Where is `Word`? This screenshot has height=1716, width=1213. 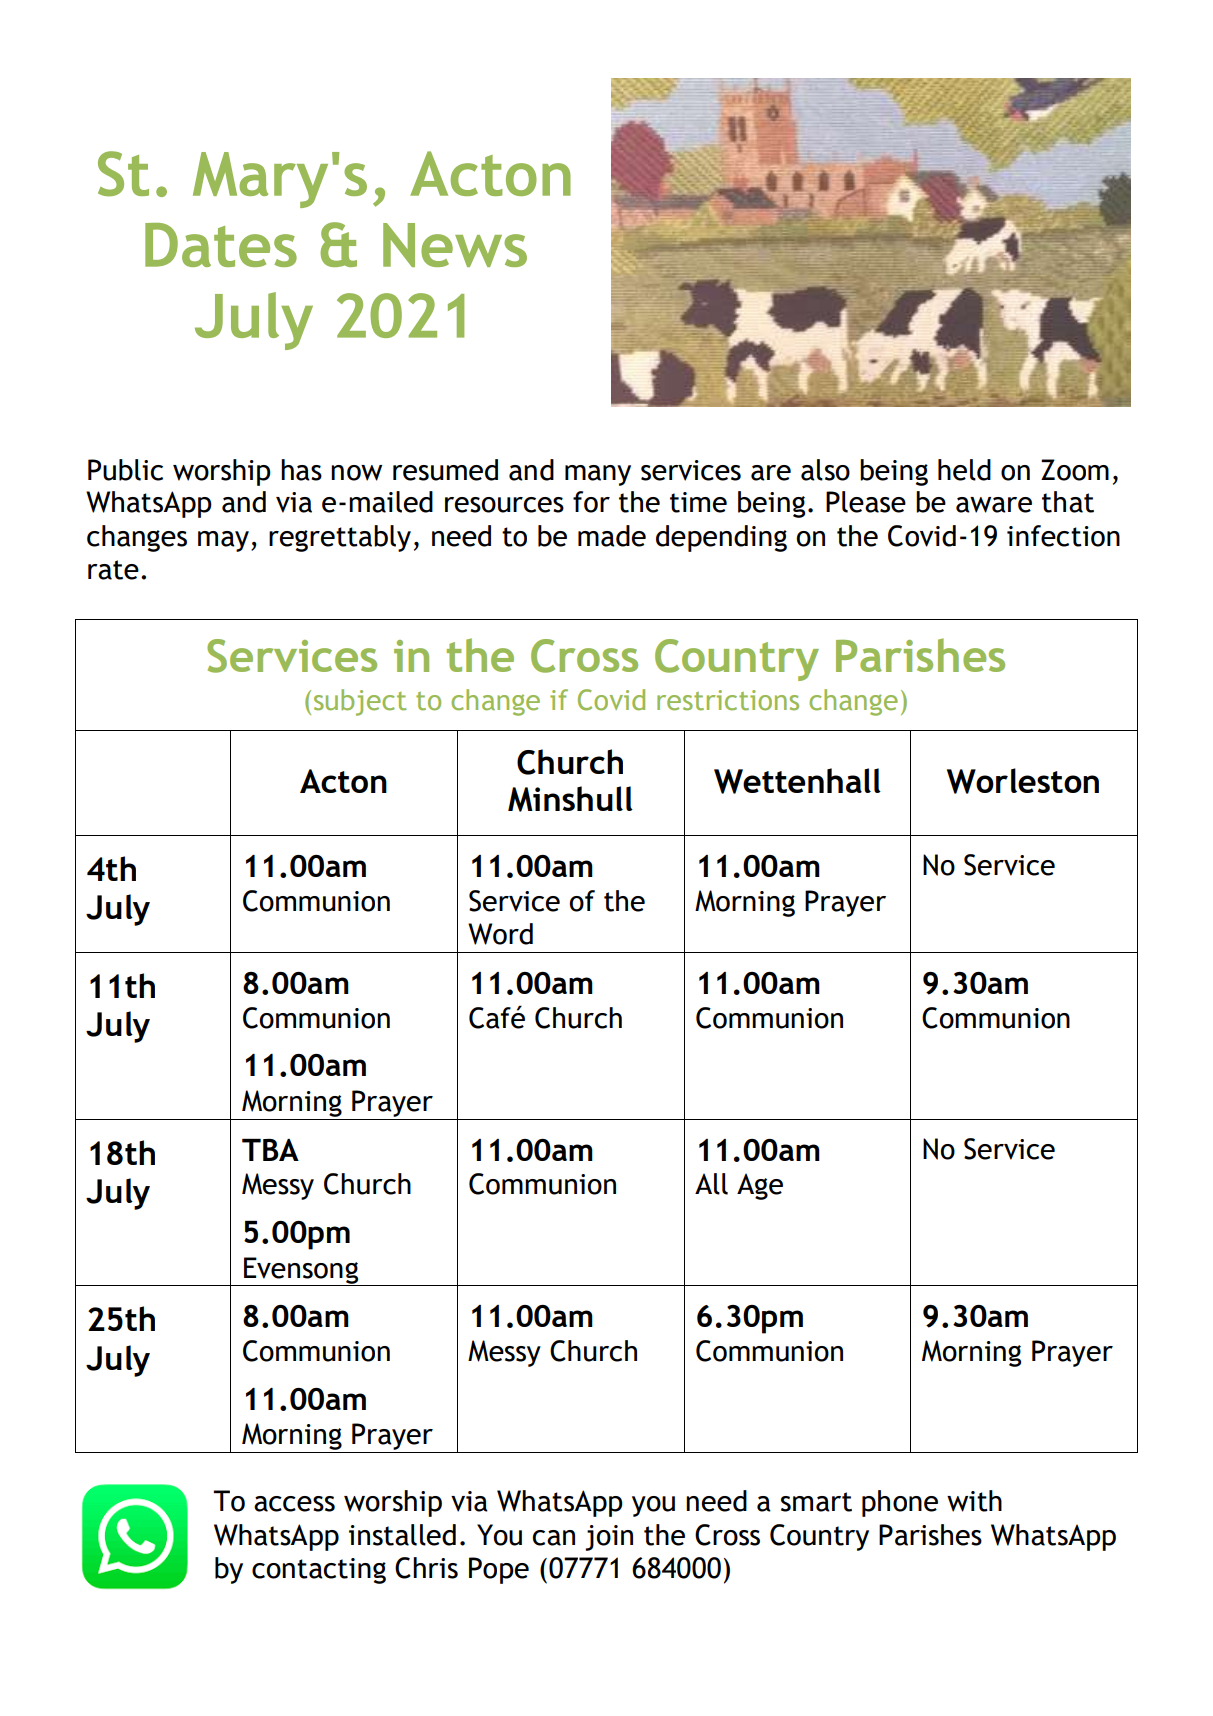 Word is located at coordinates (500, 934).
